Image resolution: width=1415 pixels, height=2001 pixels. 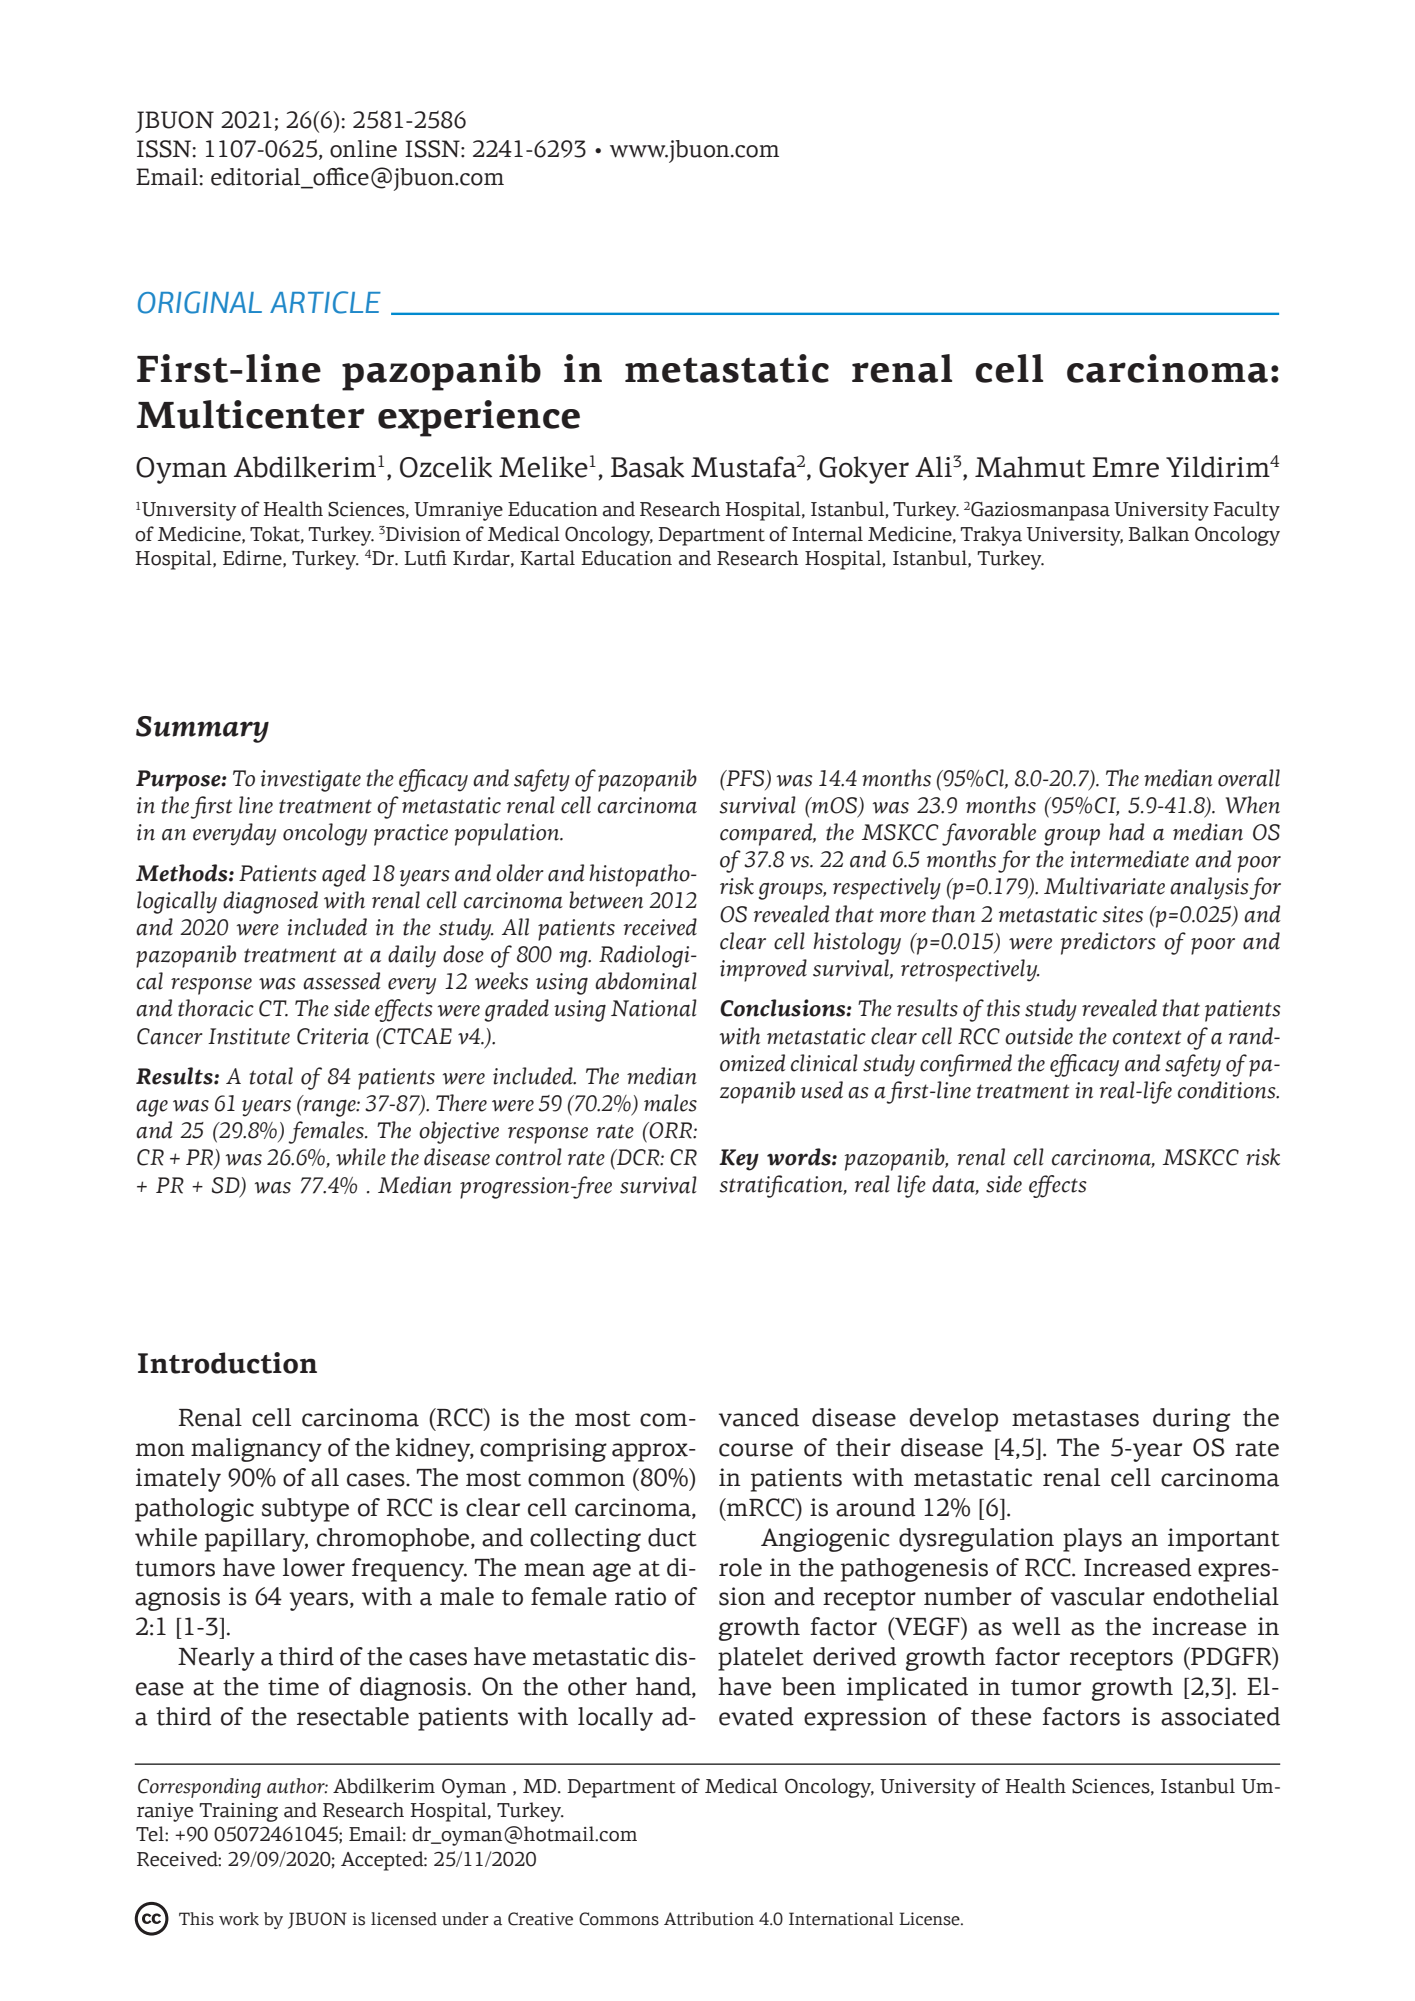 I want to click on words, so click(x=800, y=1157).
